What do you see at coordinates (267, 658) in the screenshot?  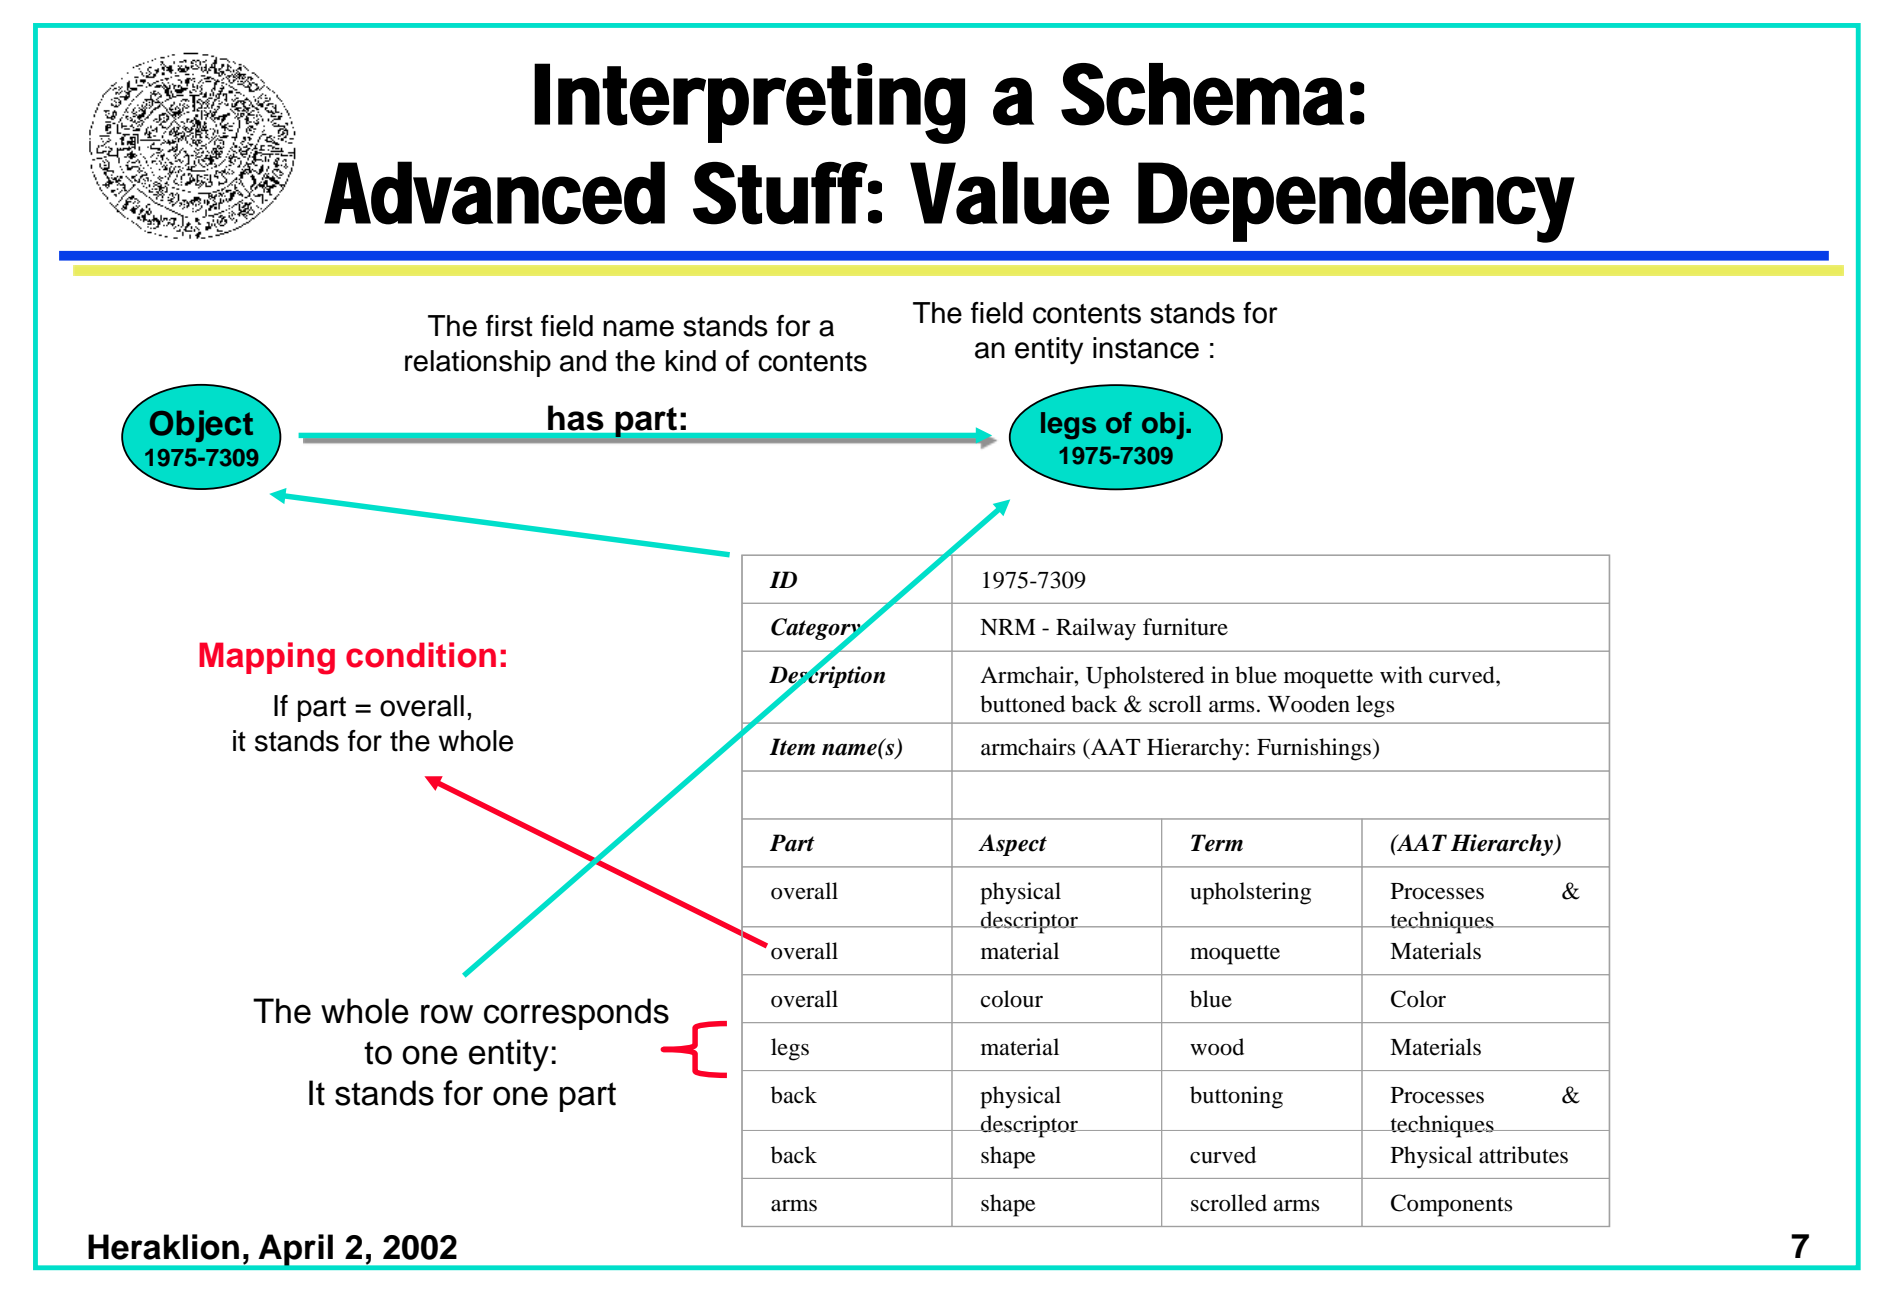 I see `Mapping` at bounding box center [267, 658].
